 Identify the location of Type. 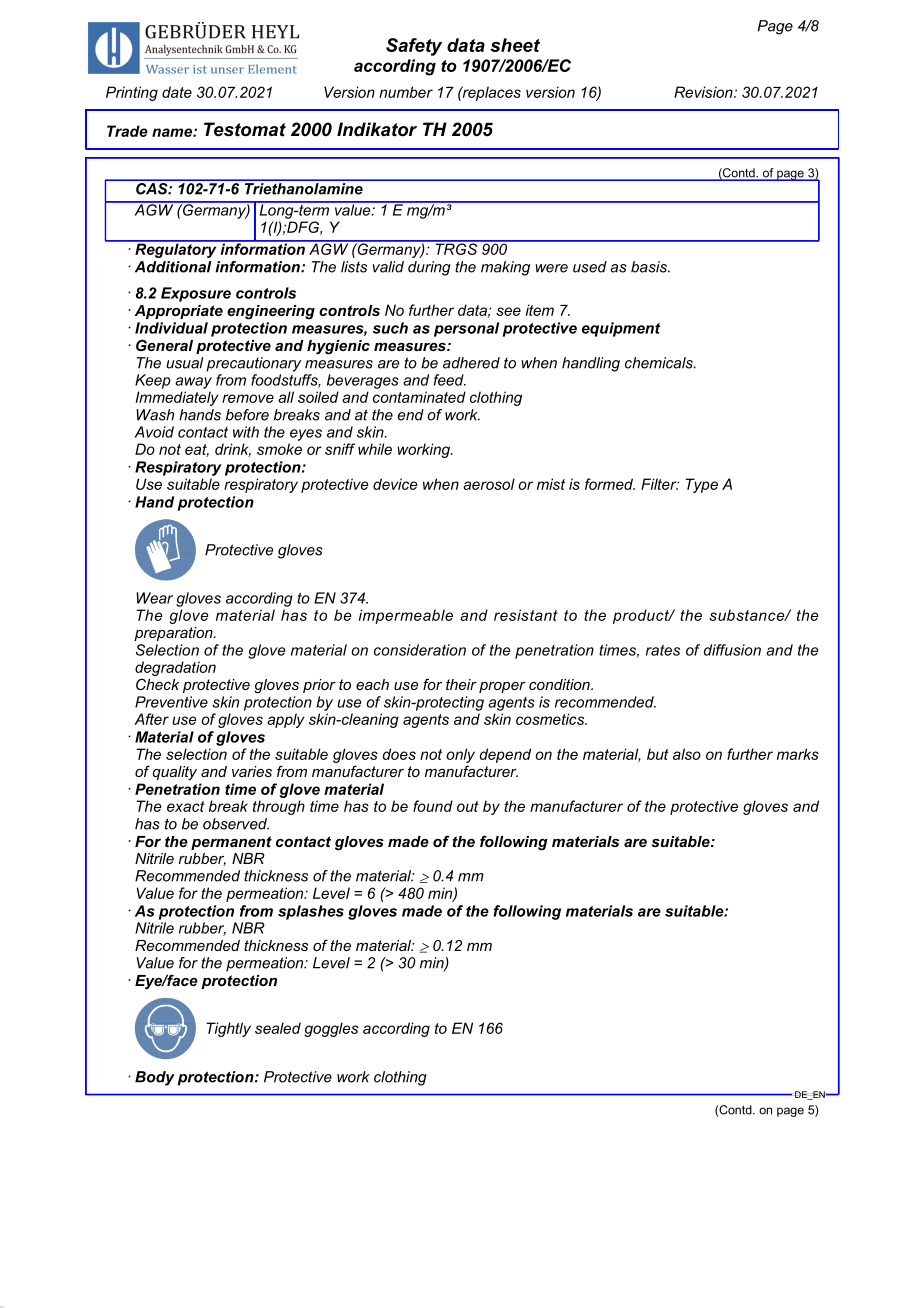
(701, 485).
